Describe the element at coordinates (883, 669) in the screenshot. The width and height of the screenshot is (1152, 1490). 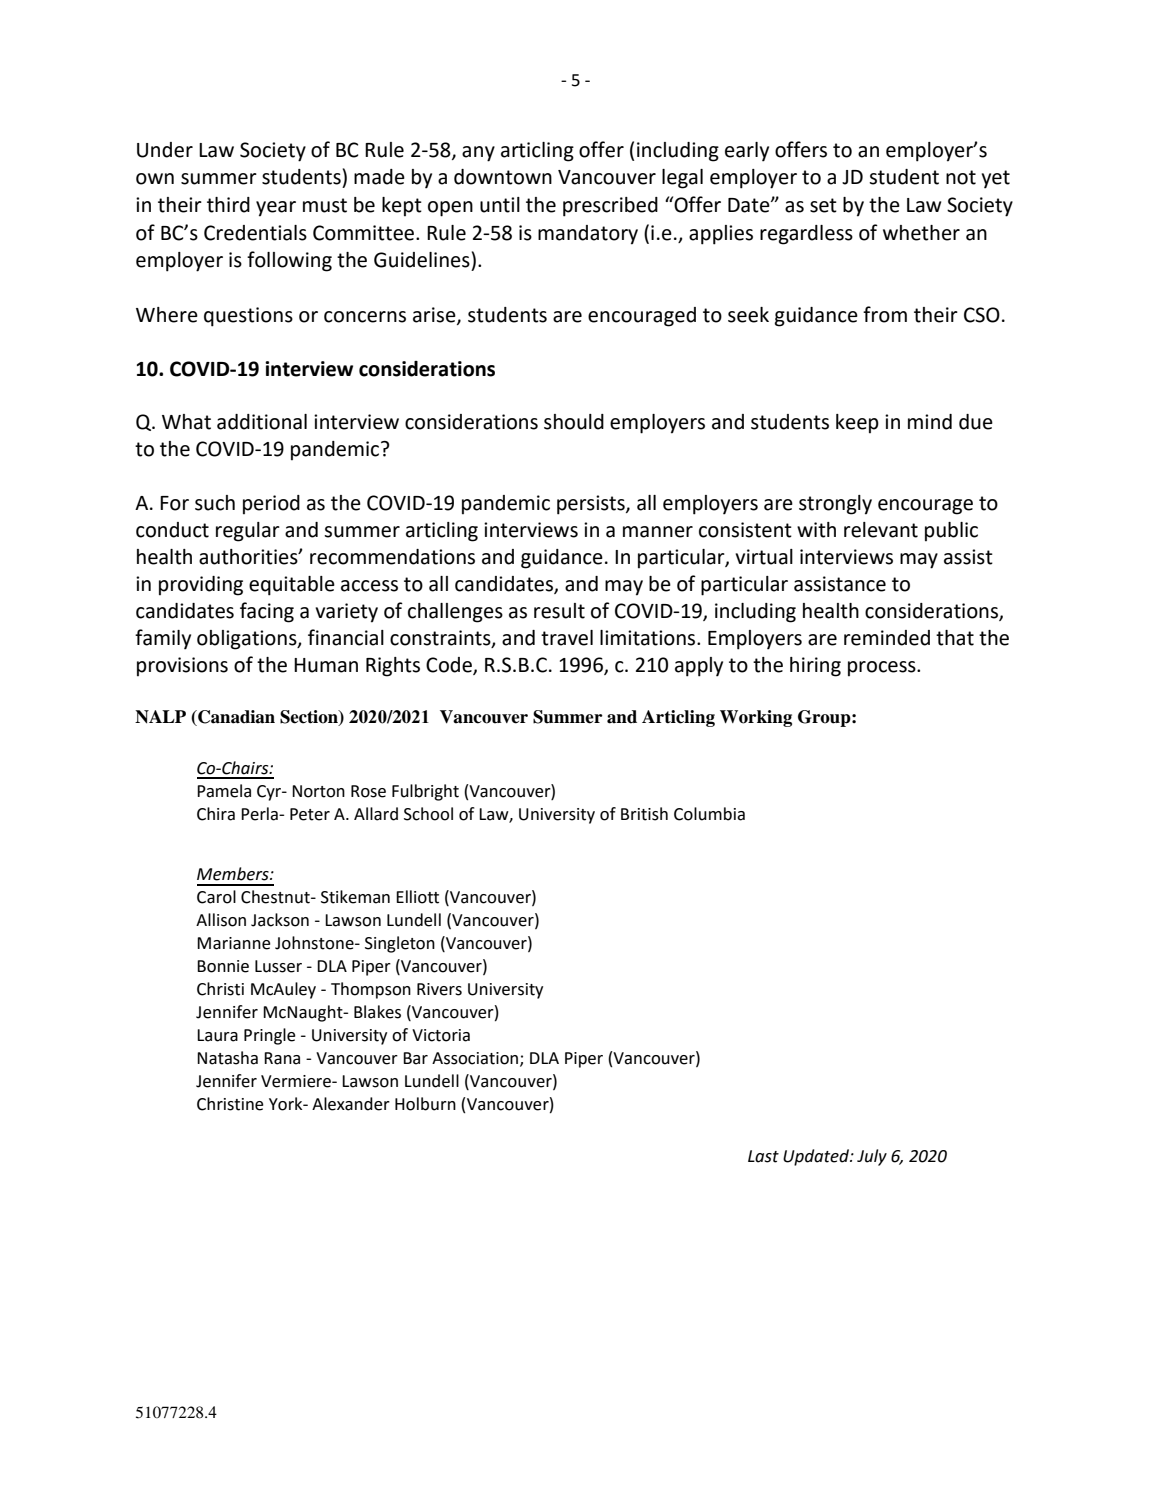
I see `process` at that location.
